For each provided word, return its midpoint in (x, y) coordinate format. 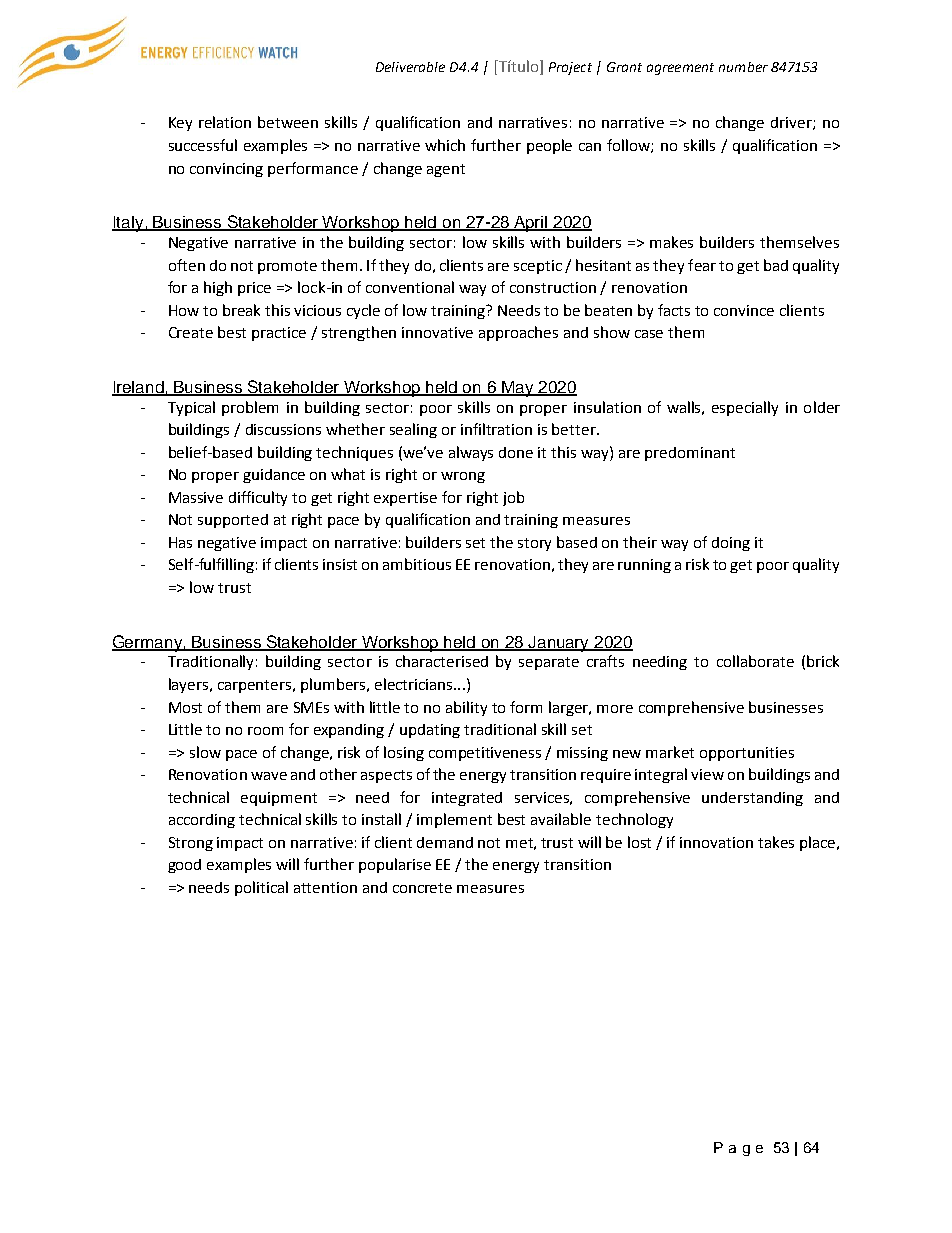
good (184, 866)
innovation (716, 842)
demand (445, 842)
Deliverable (410, 67)
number (743, 67)
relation (225, 122)
